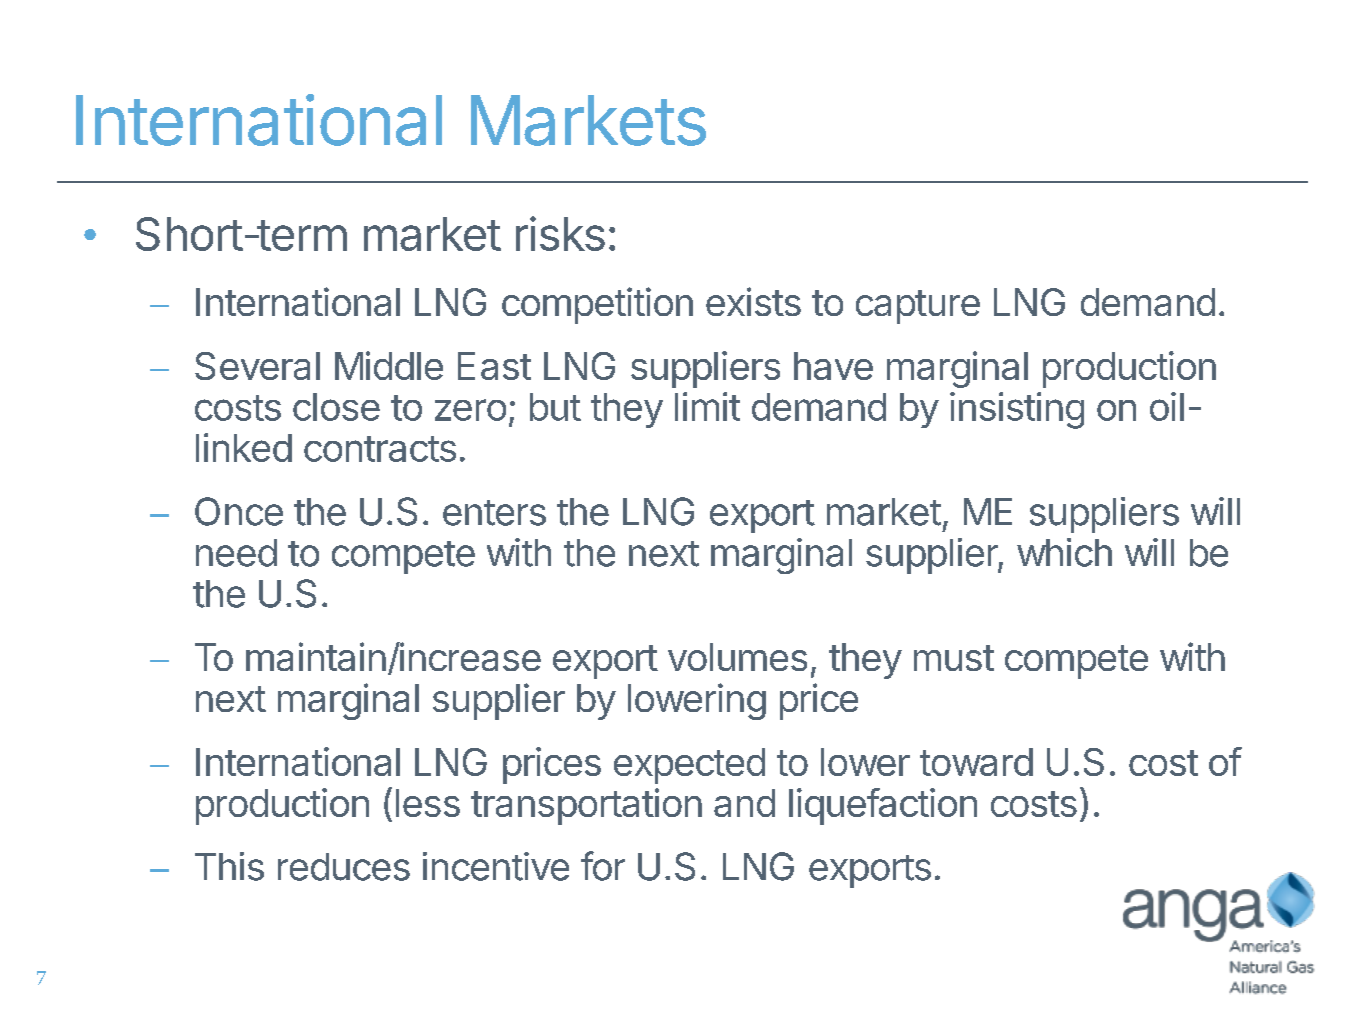 The width and height of the document is (1365, 1024). Describe the element at coordinates (236, 553) in the document. I see `need` at that location.
